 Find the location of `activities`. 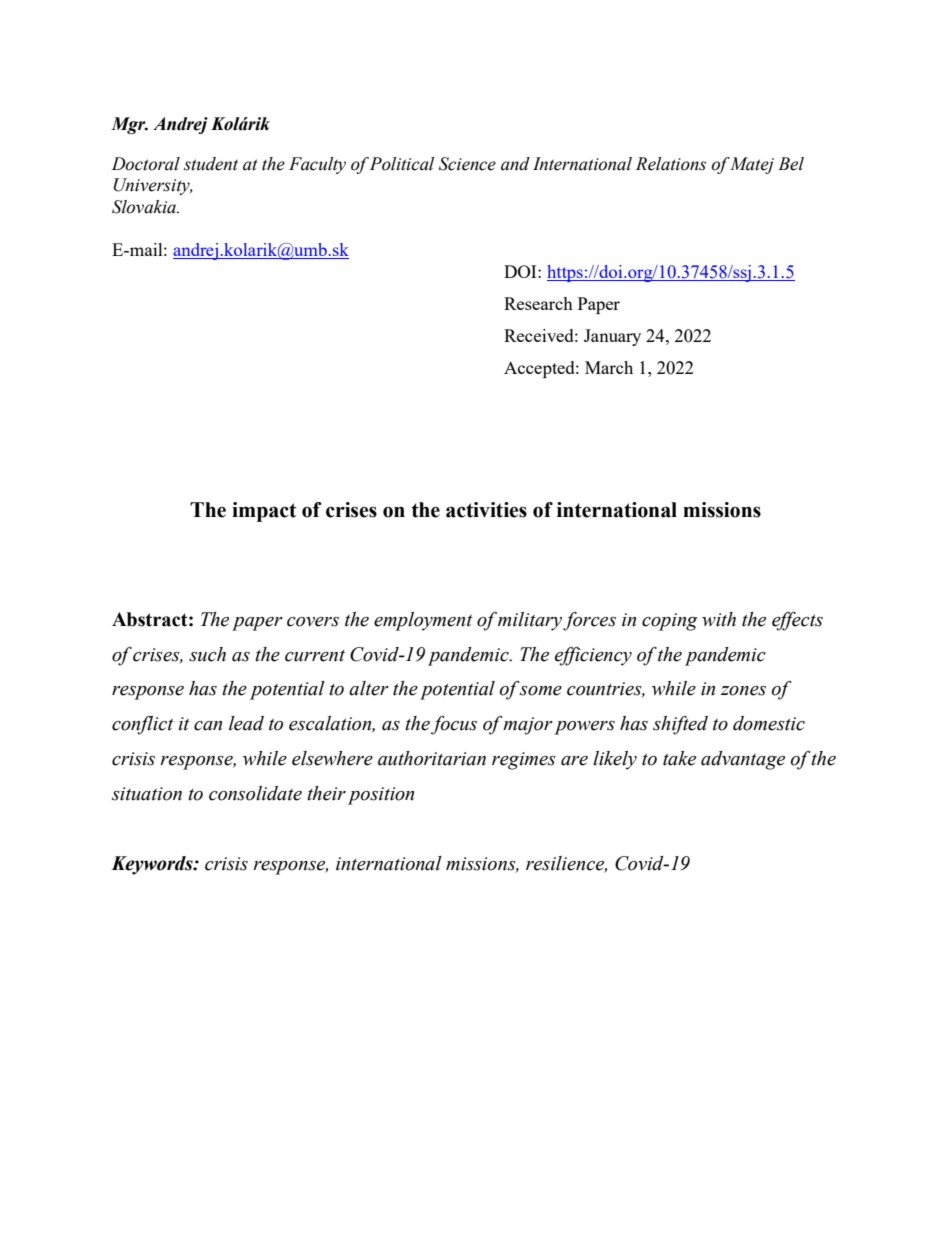

activities is located at coordinates (486, 510).
